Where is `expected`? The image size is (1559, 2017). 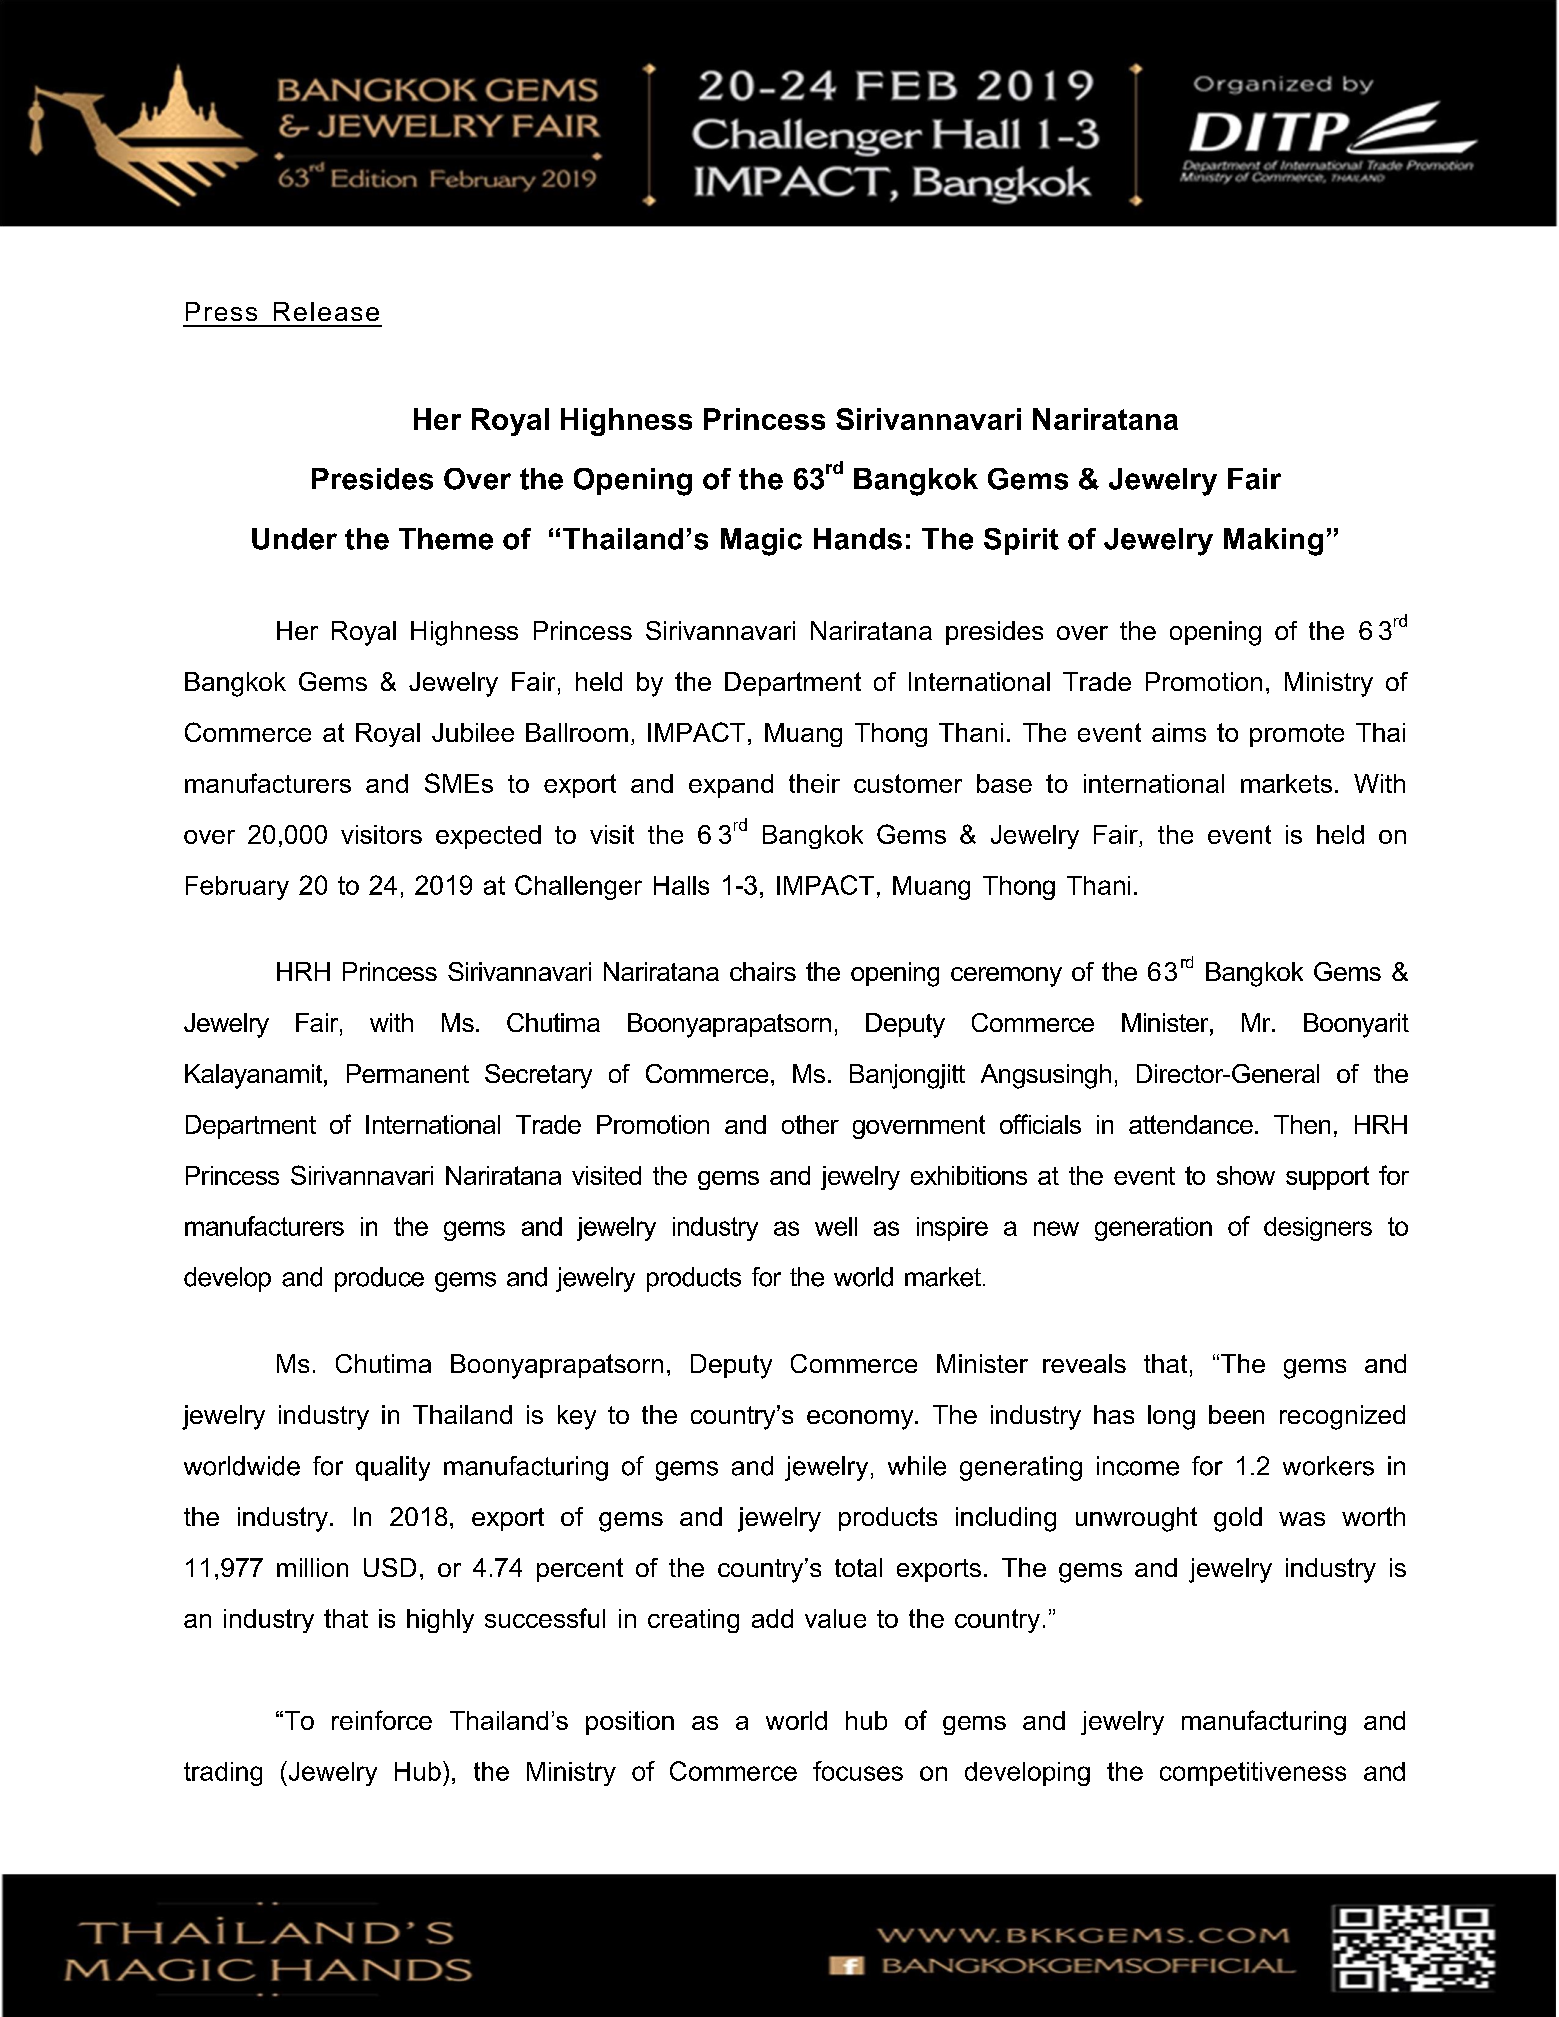
expected is located at coordinates (488, 837).
